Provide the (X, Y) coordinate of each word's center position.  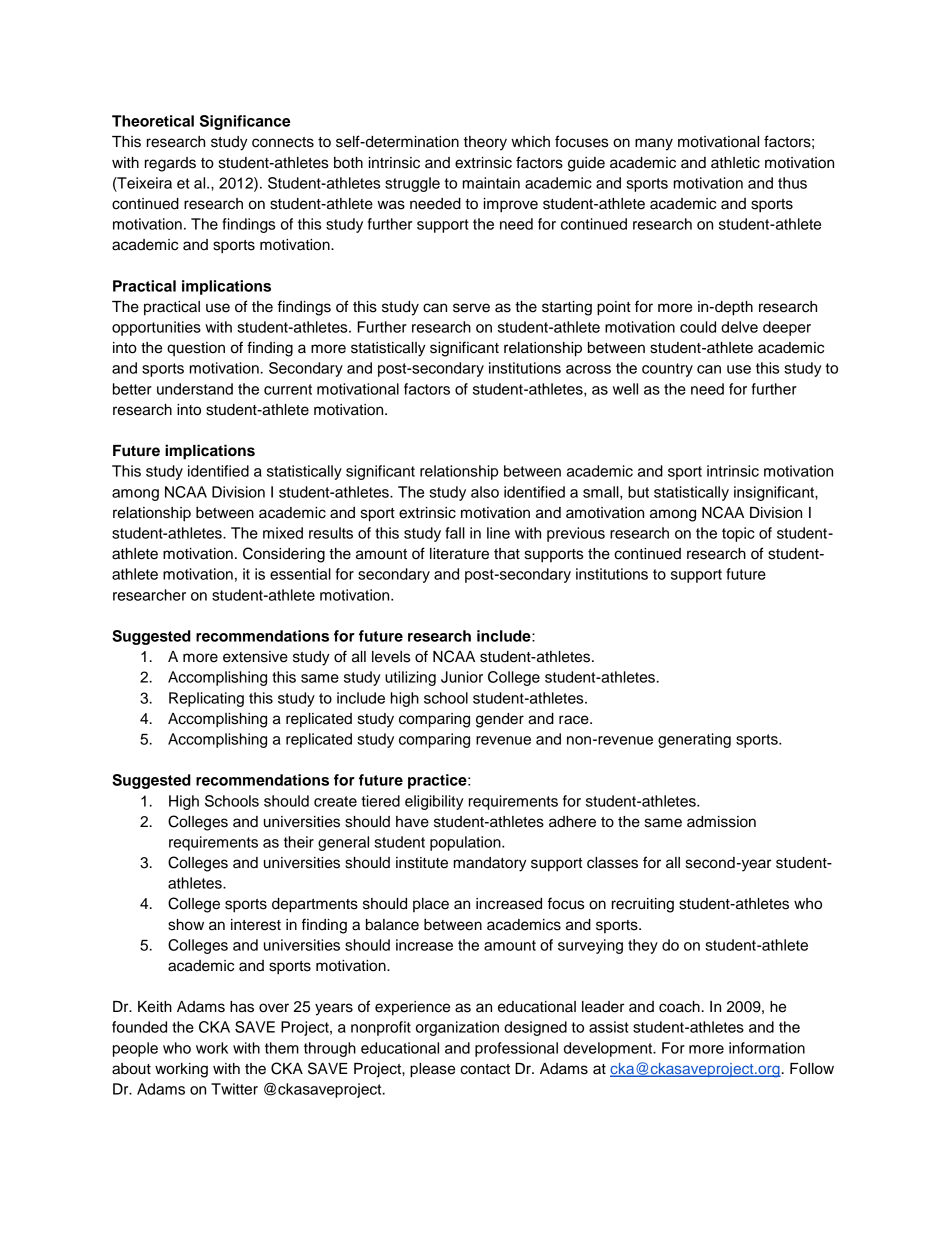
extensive (255, 657)
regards (170, 164)
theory (485, 143)
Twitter (234, 1089)
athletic (735, 163)
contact (485, 1069)
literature (459, 554)
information (767, 1048)
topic (738, 534)
